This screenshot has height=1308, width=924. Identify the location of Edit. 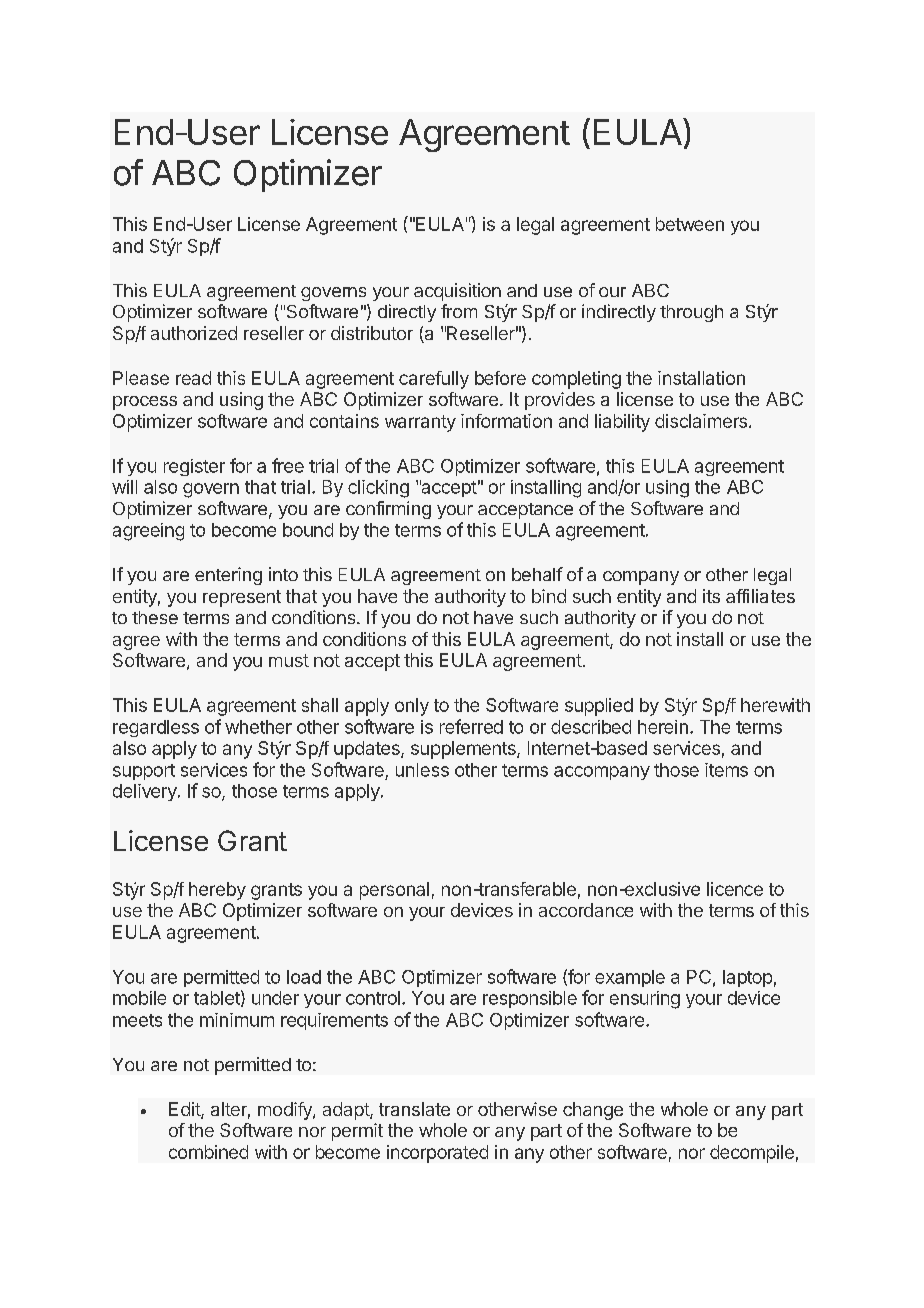
(185, 1110).
